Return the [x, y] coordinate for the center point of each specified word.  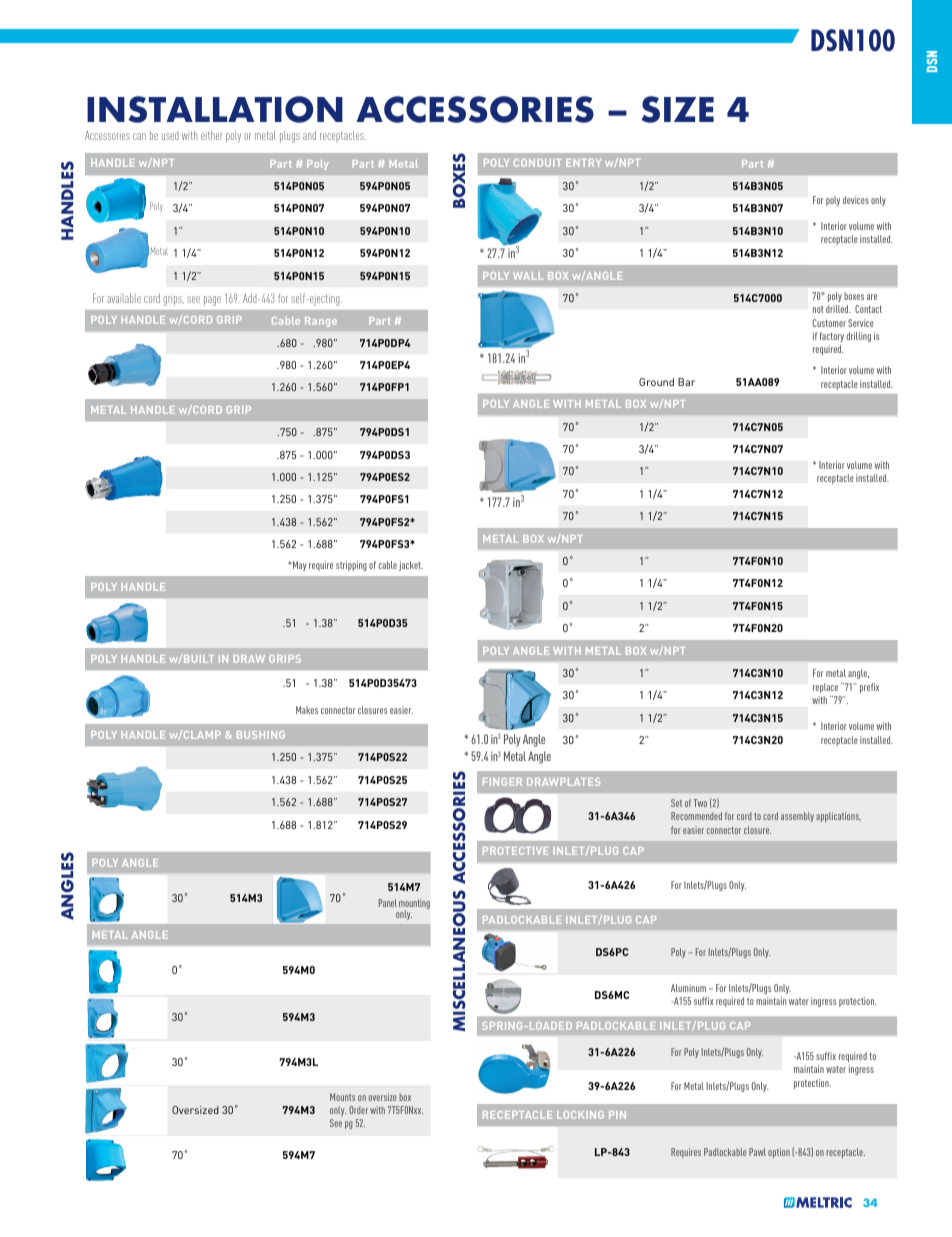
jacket [411, 566]
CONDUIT [538, 163]
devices [856, 200]
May [300, 566]
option [779, 1153]
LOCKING [580, 1115]
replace [825, 688]
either [211, 135]
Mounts [342, 1097]
